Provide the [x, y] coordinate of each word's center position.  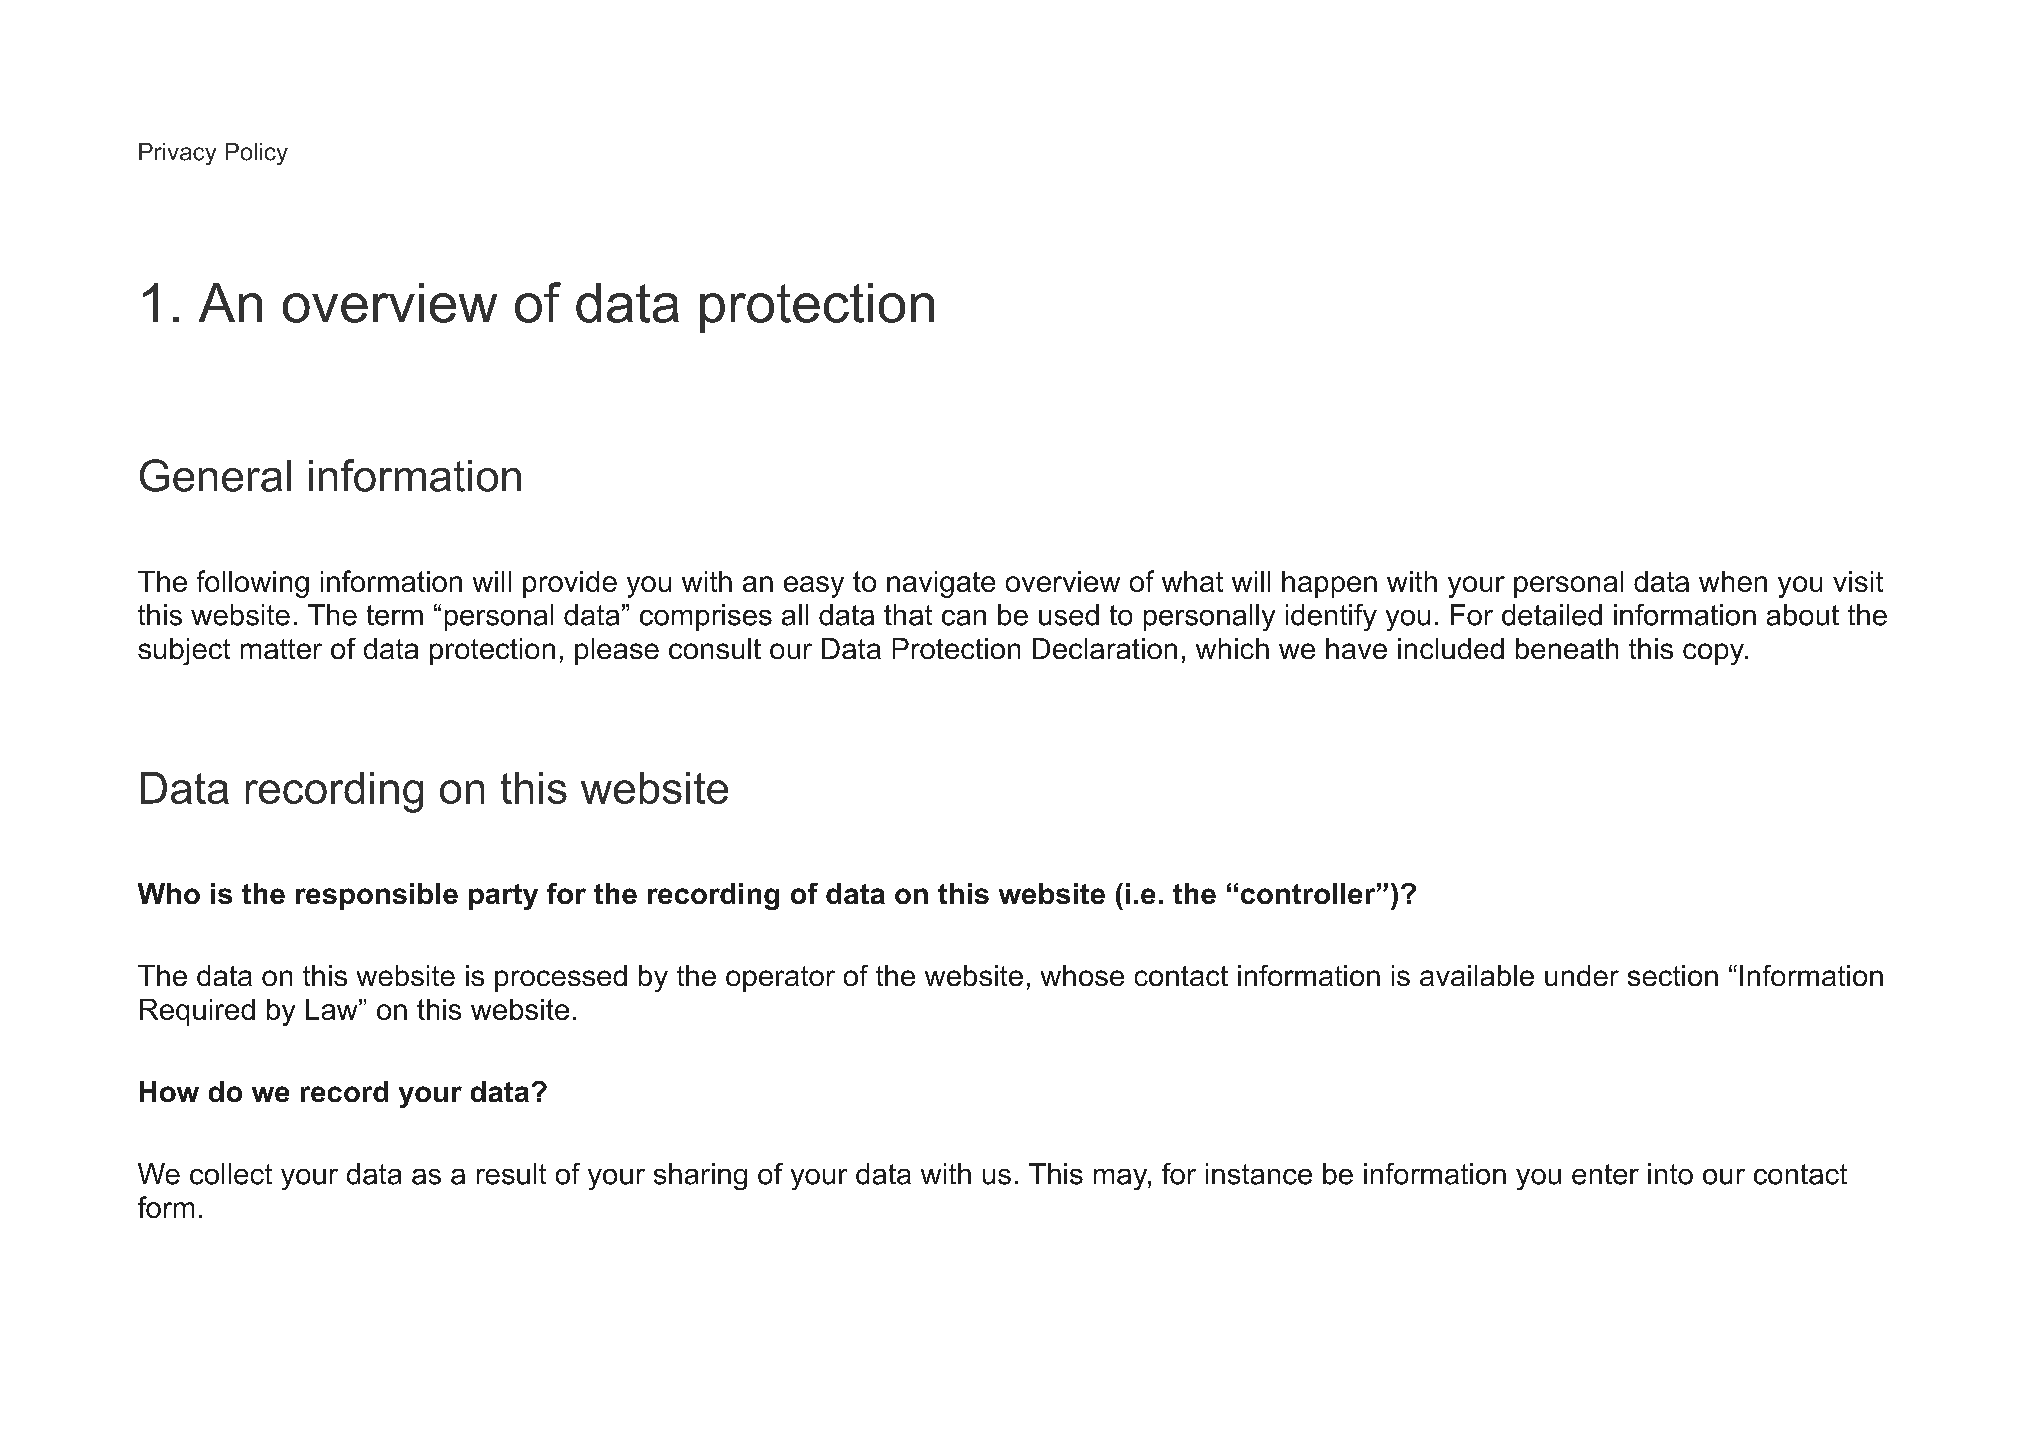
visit [1858, 581]
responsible [377, 896]
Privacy [177, 154]
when [1733, 581]
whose [1082, 975]
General [215, 475]
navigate [941, 584]
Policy [257, 154]
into [1670, 1174]
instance [1259, 1174]
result [511, 1174]
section [1673, 975]
